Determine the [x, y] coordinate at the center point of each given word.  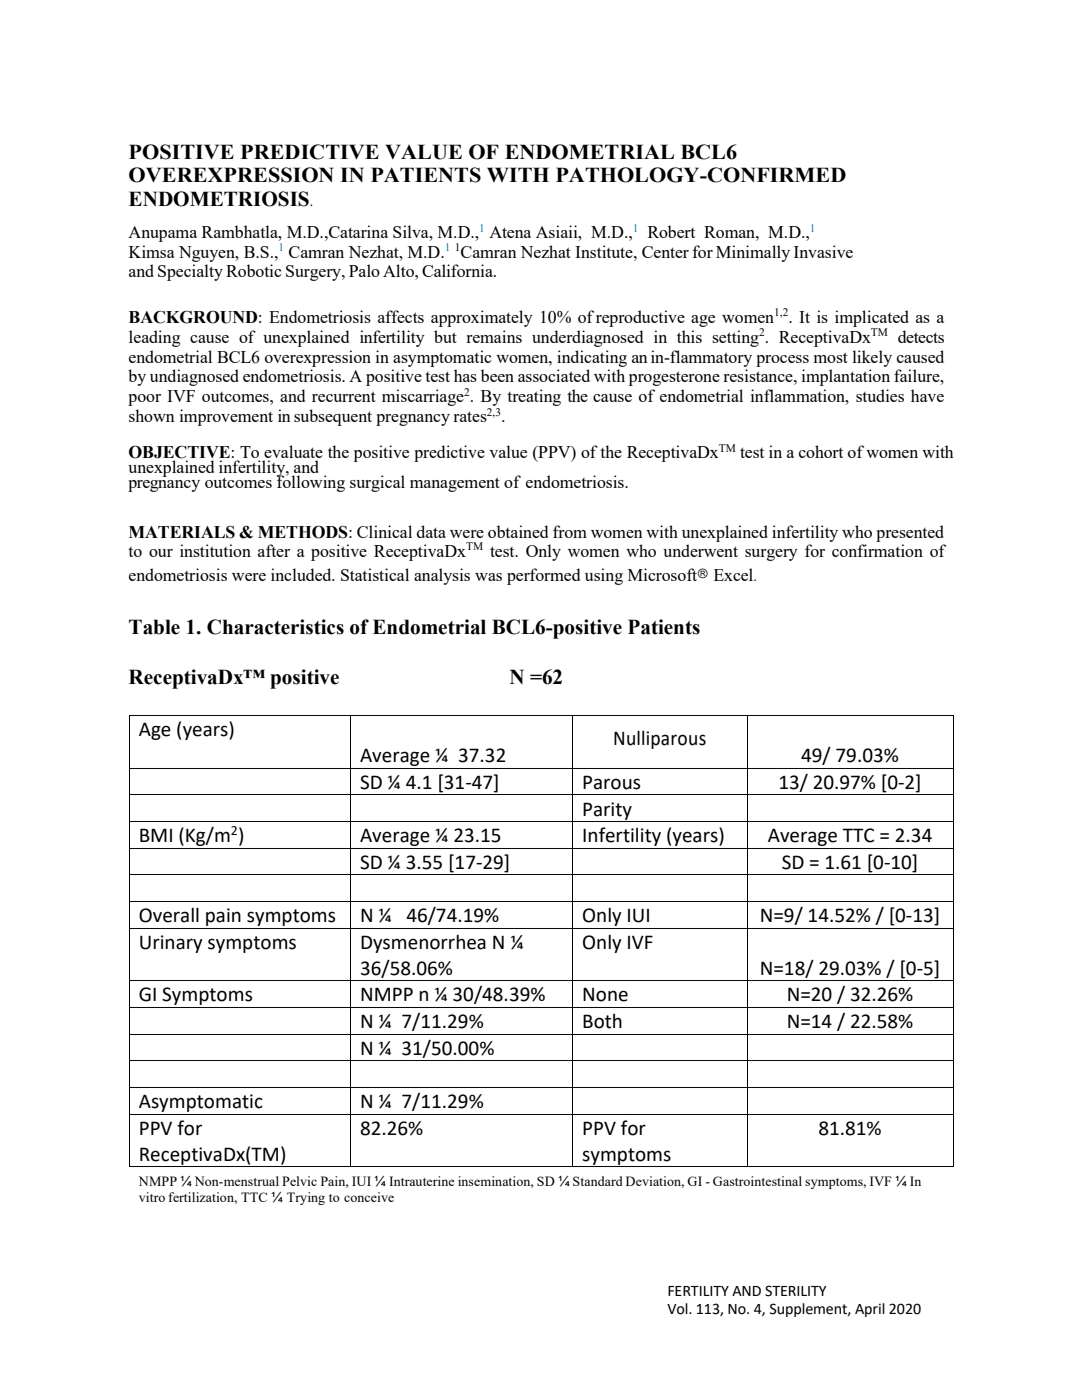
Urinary [171, 944]
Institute [605, 251]
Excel [735, 574]
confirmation [877, 550]
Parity [608, 812]
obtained [518, 531]
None [605, 994]
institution [215, 550]
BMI [156, 835]
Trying [306, 1198]
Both [602, 1021]
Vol [678, 1309]
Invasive [823, 251]
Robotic [254, 270]
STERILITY [796, 1291]
